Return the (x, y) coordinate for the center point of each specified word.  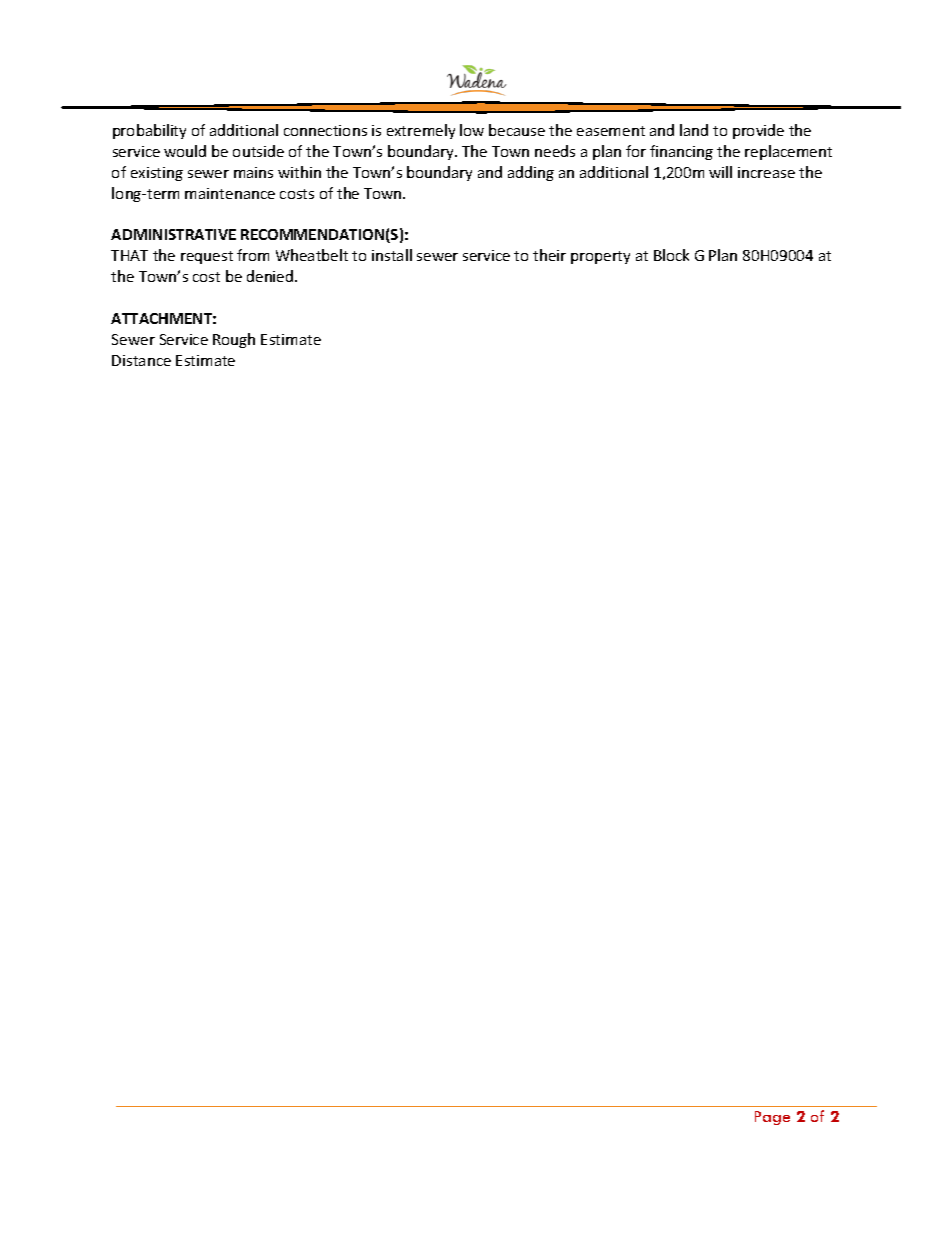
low (472, 130)
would (185, 151)
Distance (141, 360)
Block (671, 255)
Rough (234, 340)
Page (772, 1118)
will (720, 172)
